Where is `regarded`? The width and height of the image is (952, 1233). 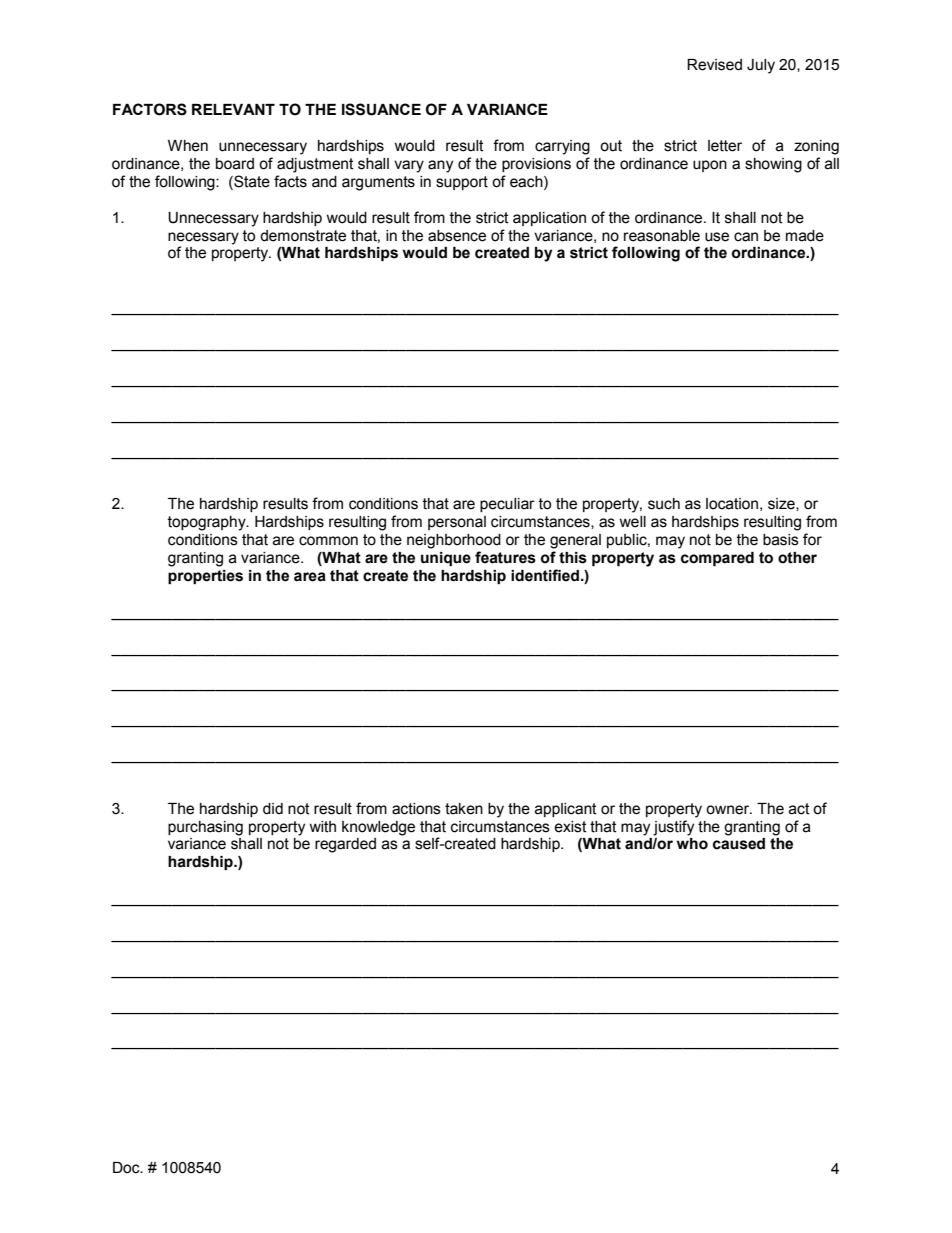 regarded is located at coordinates (345, 845).
